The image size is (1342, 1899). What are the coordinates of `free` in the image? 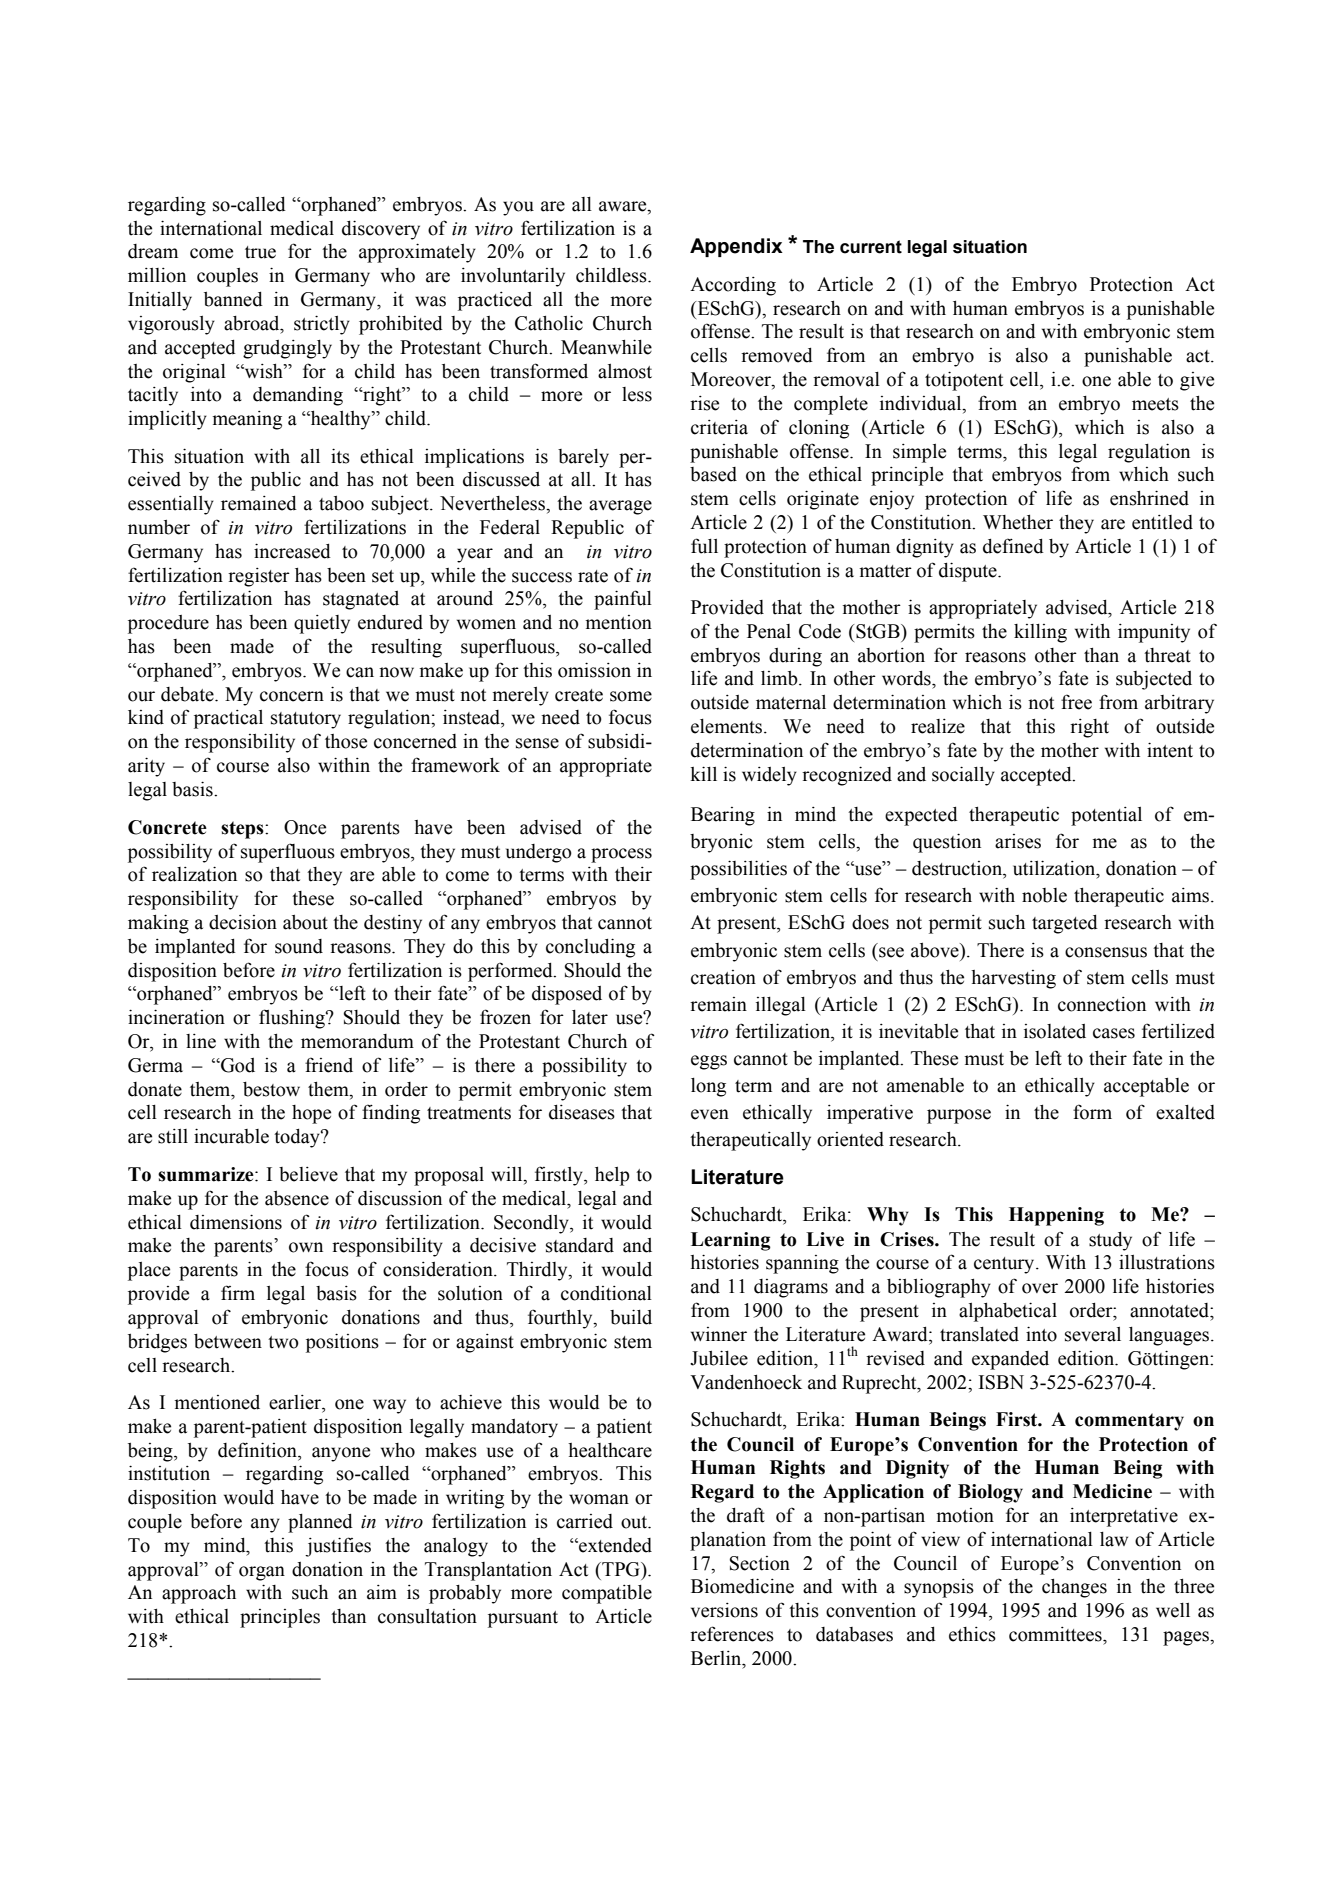 It's located at (1076, 702).
